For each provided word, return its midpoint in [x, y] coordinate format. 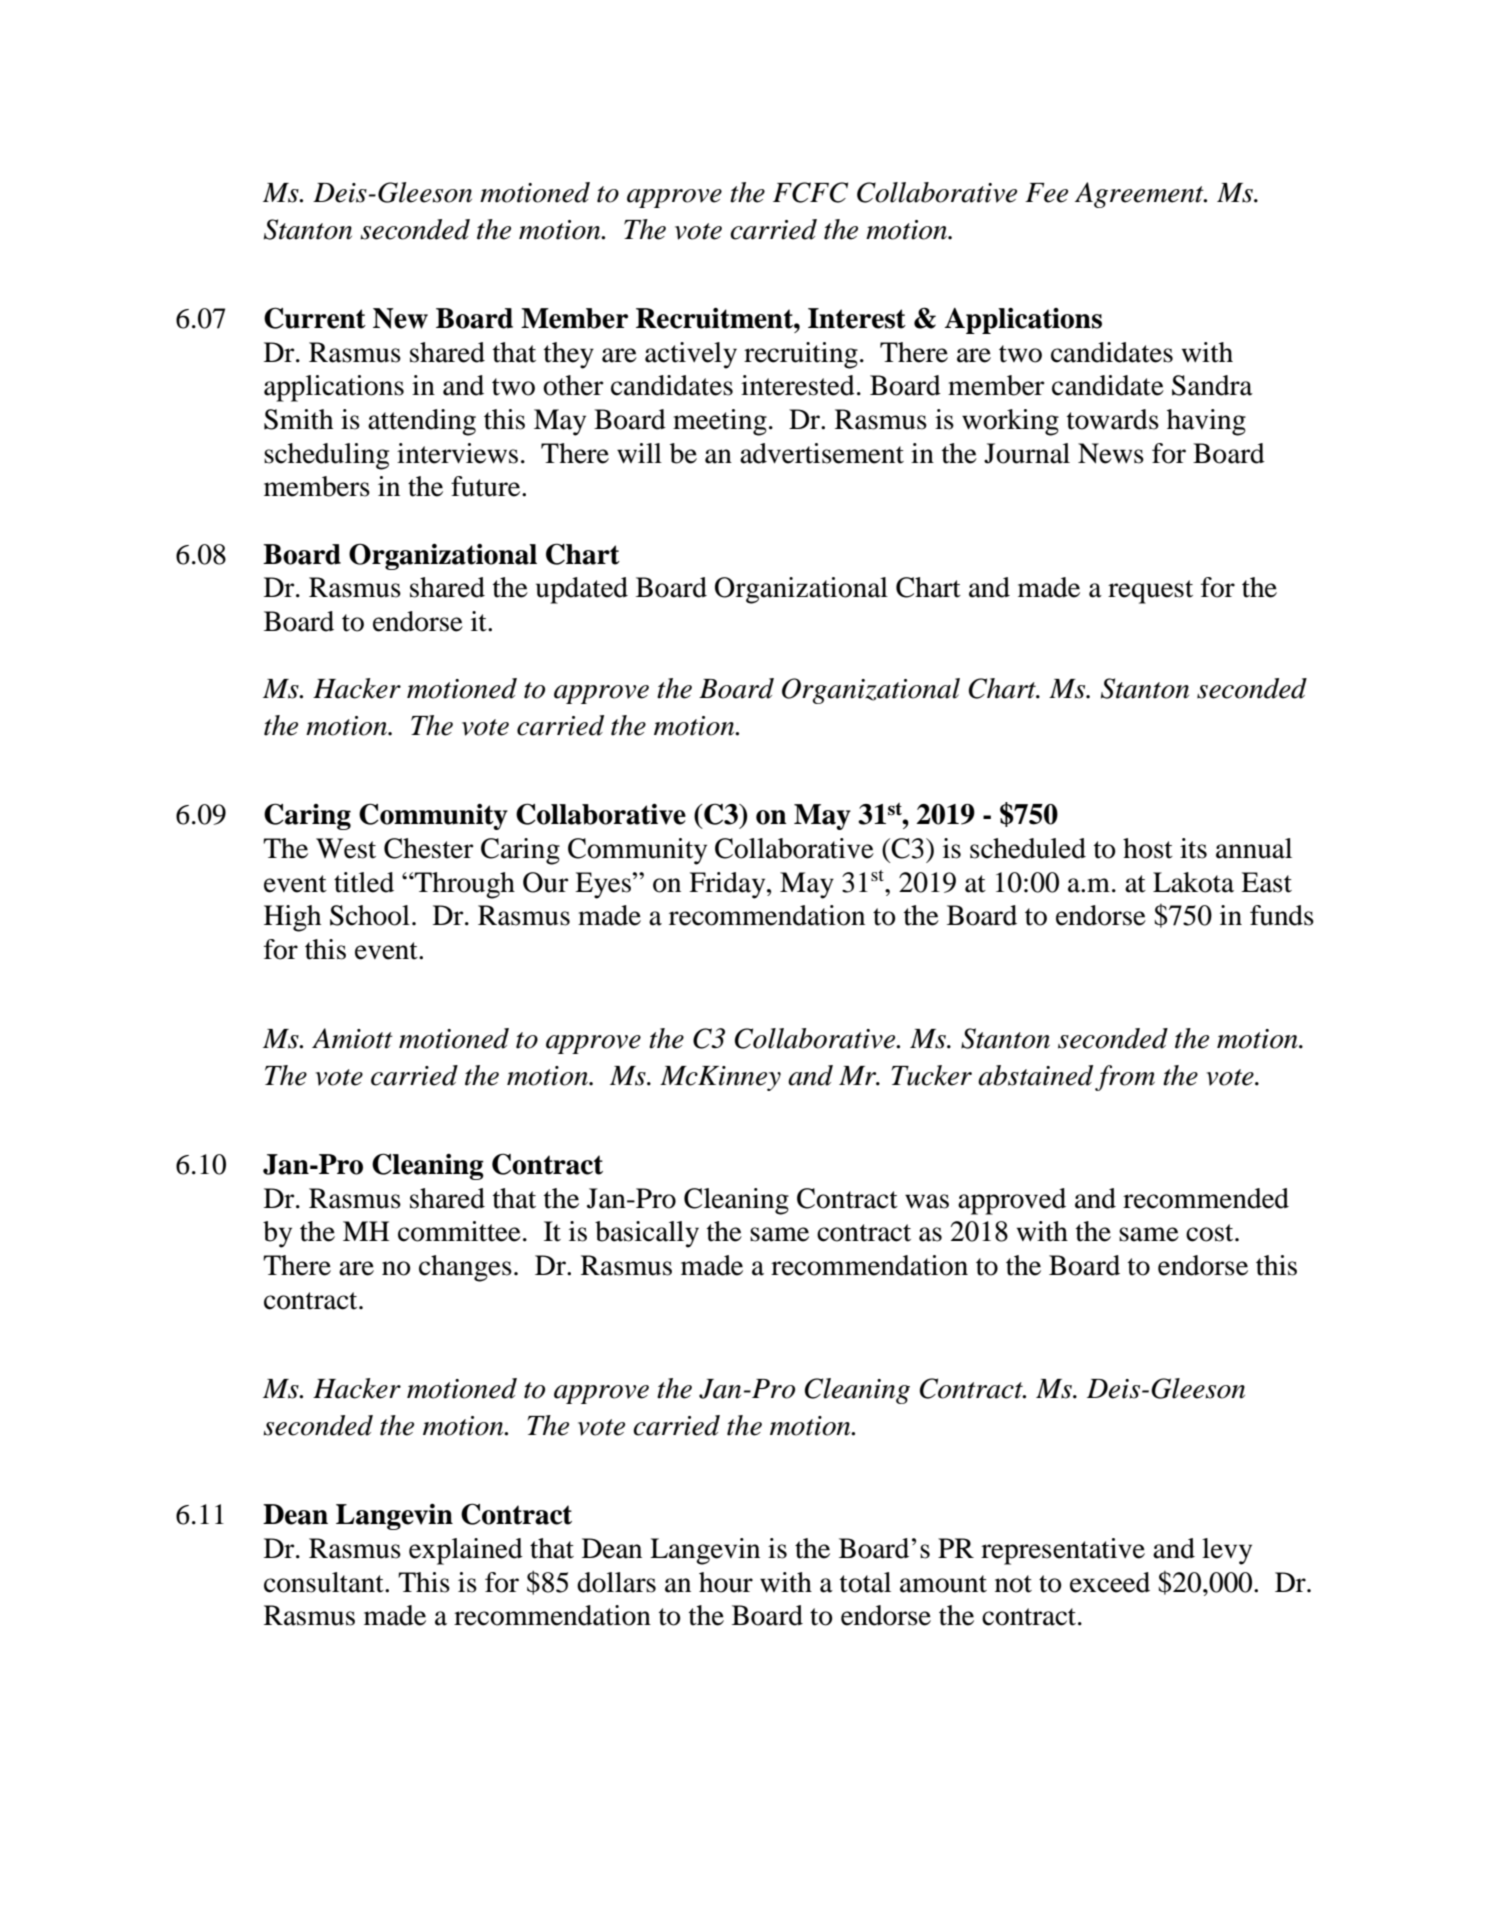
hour [726, 1582]
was [927, 1201]
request [1150, 592]
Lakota [1193, 882]
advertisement [822, 453]
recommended [1206, 1198]
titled [364, 882]
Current [315, 318]
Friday [728, 885]
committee [459, 1231]
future [487, 486]
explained [466, 1551]
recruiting [801, 355]
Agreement [1140, 195]
